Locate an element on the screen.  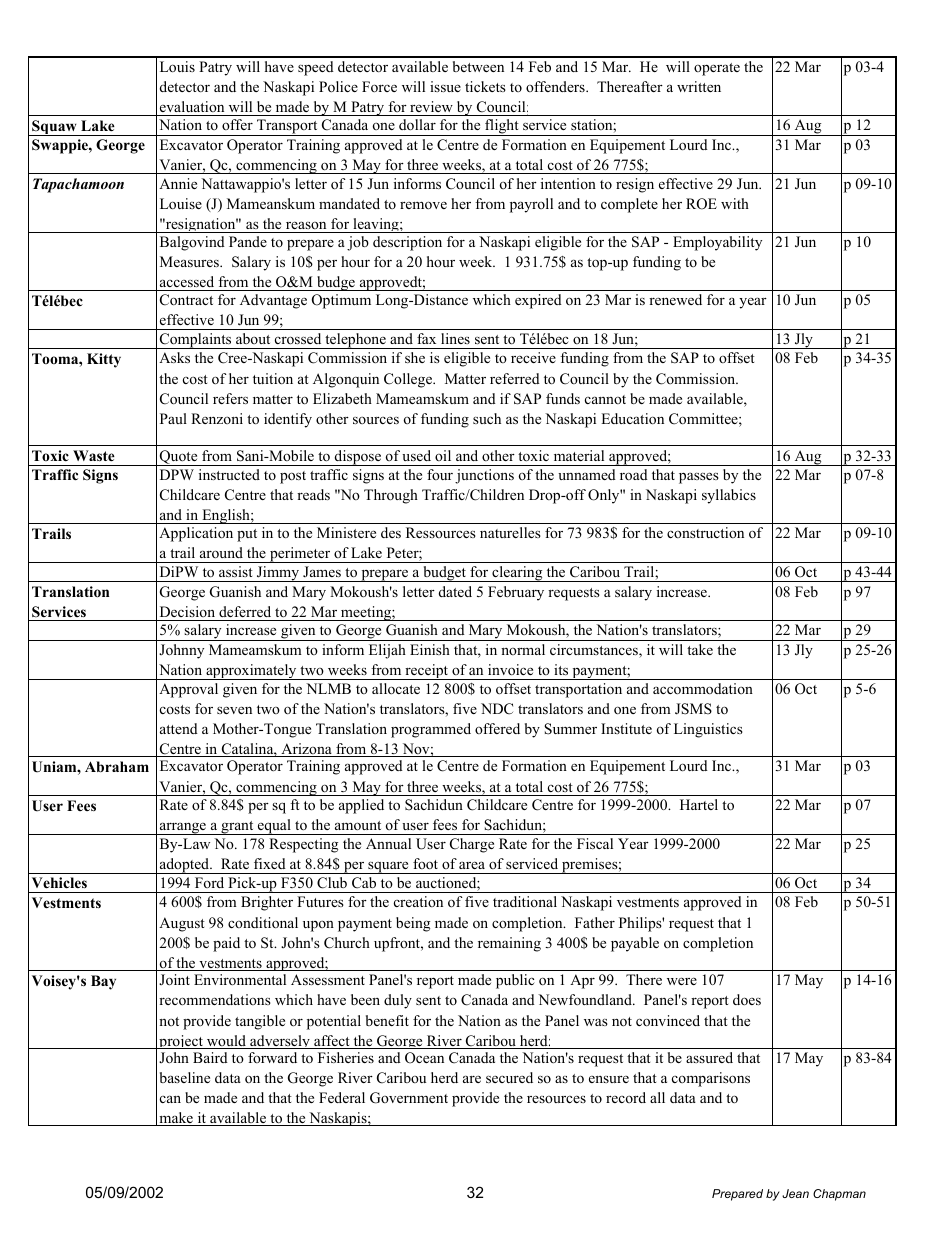
renewed is located at coordinates (675, 299).
